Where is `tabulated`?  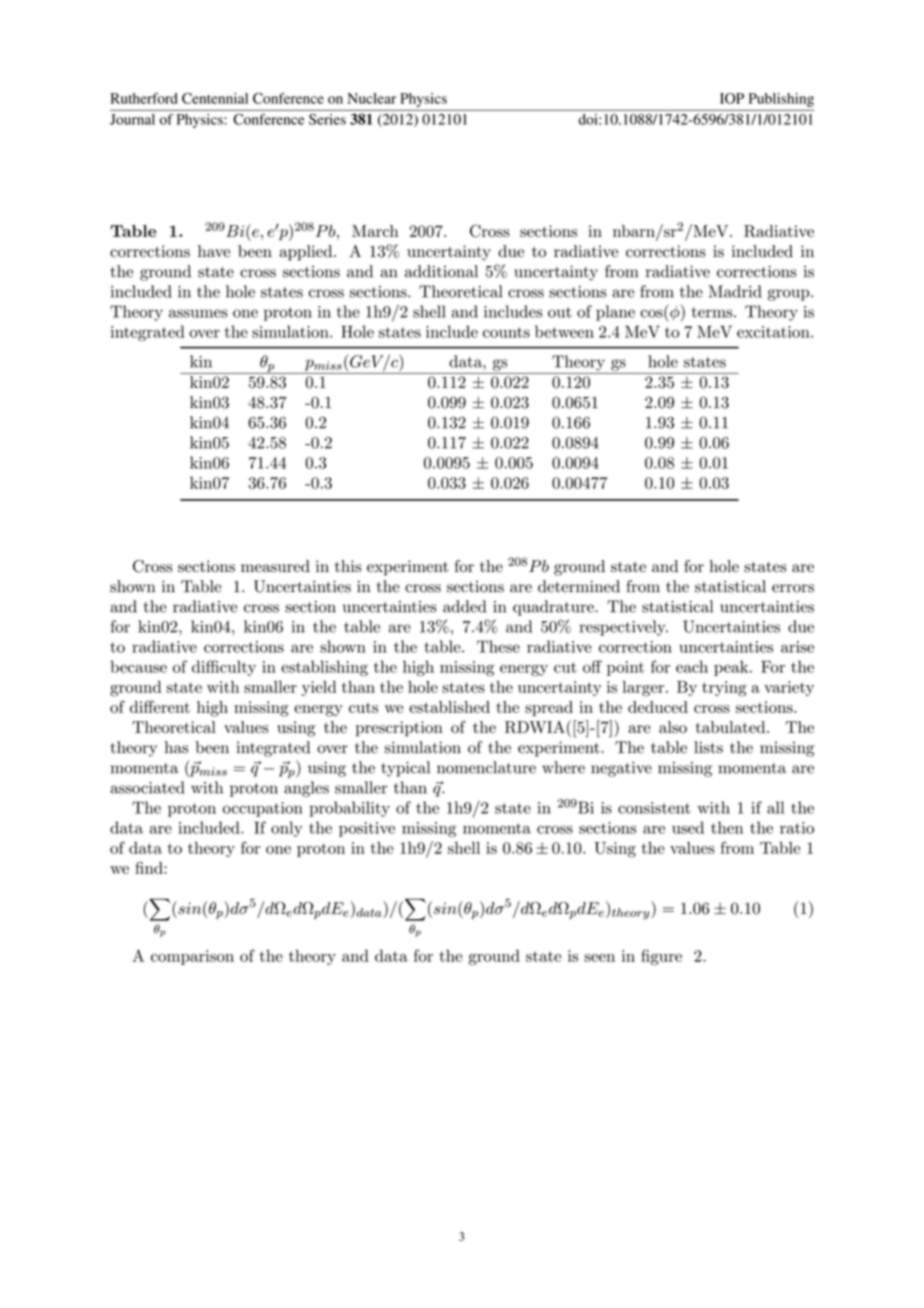
tabulated is located at coordinates (732, 727).
